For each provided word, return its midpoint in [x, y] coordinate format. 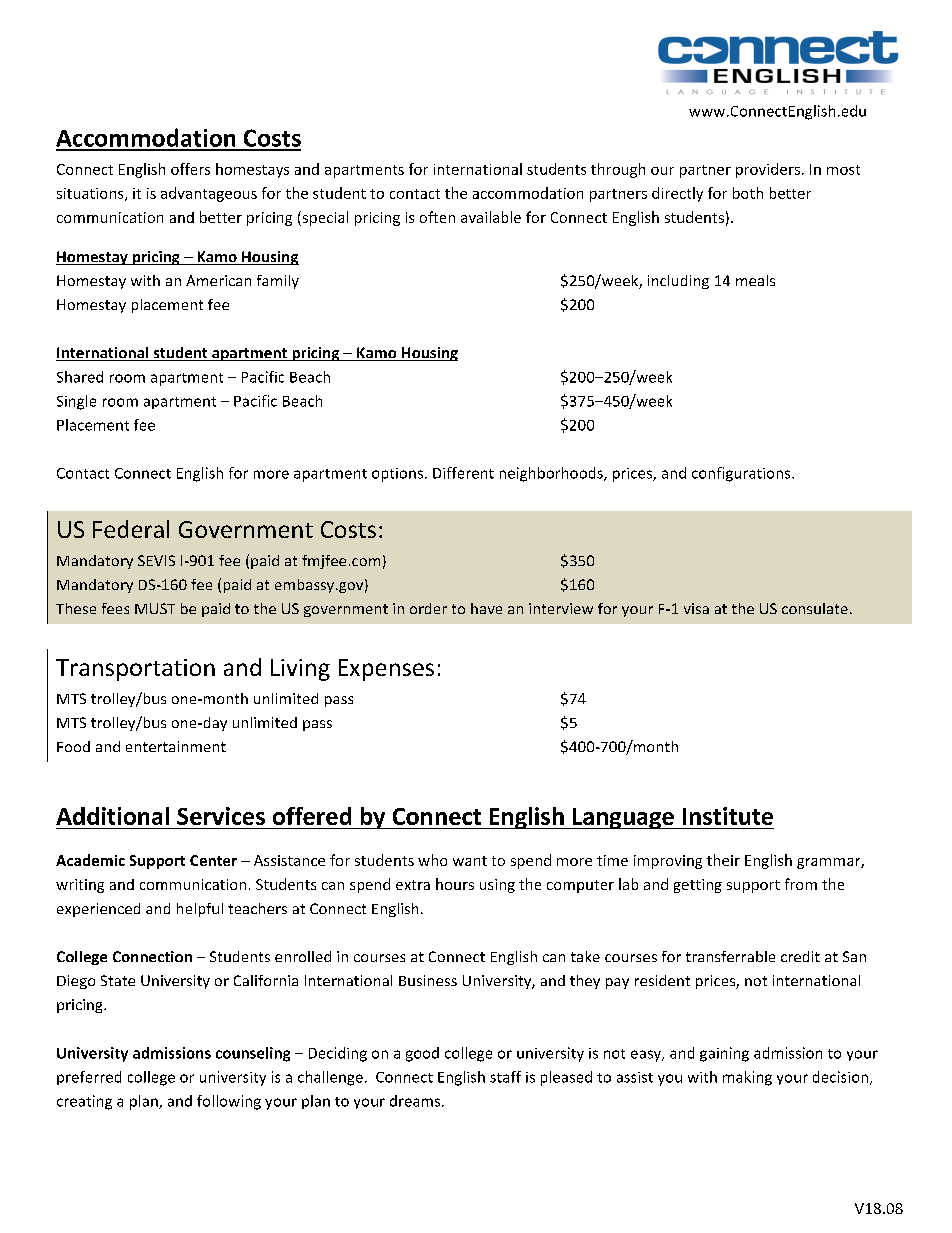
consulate [815, 608]
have [486, 608]
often [437, 217]
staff [505, 1077]
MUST [155, 608]
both [748, 193]
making [747, 1078]
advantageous [209, 194]
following [229, 1102]
